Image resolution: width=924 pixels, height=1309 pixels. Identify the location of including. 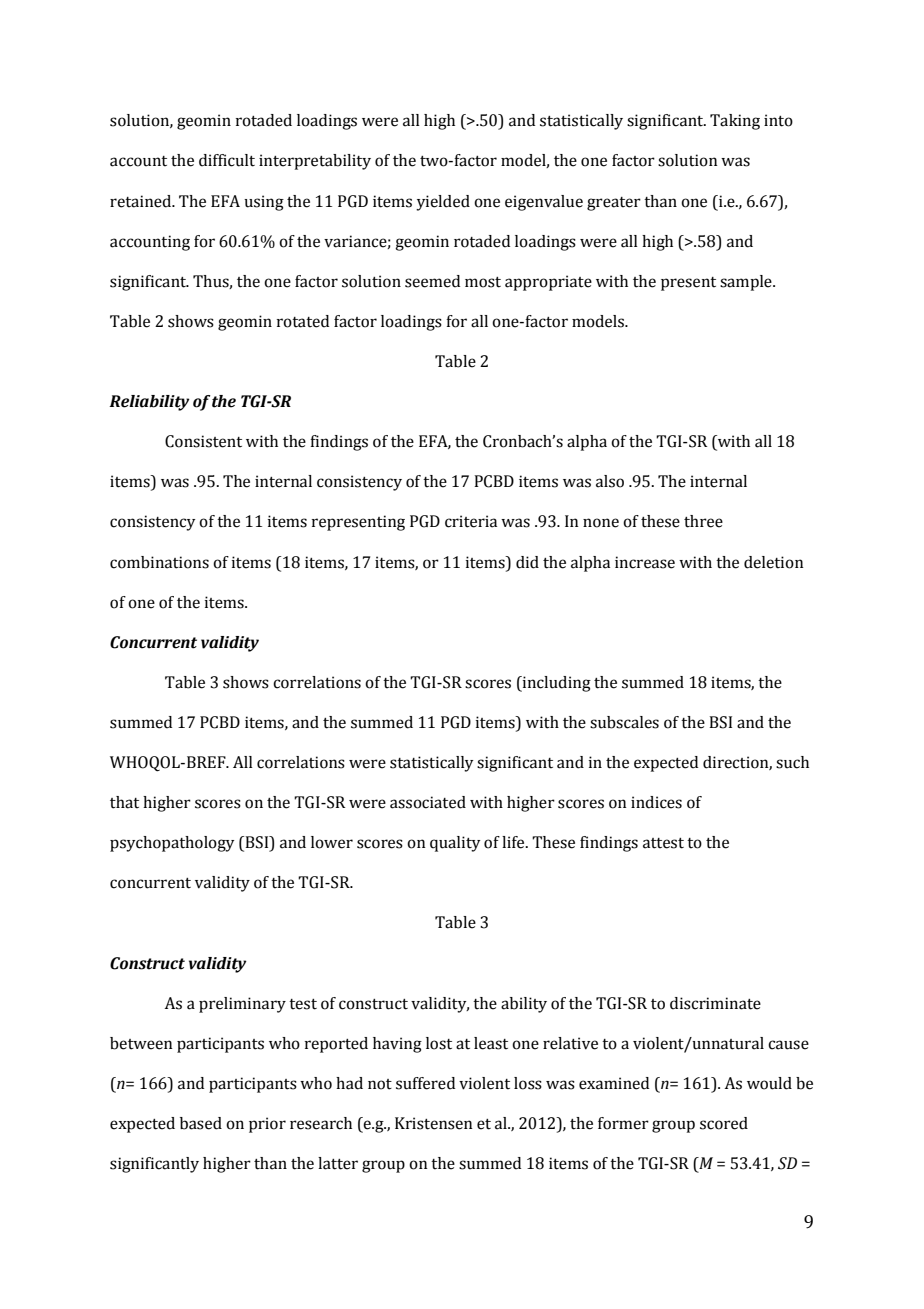
(556, 684).
